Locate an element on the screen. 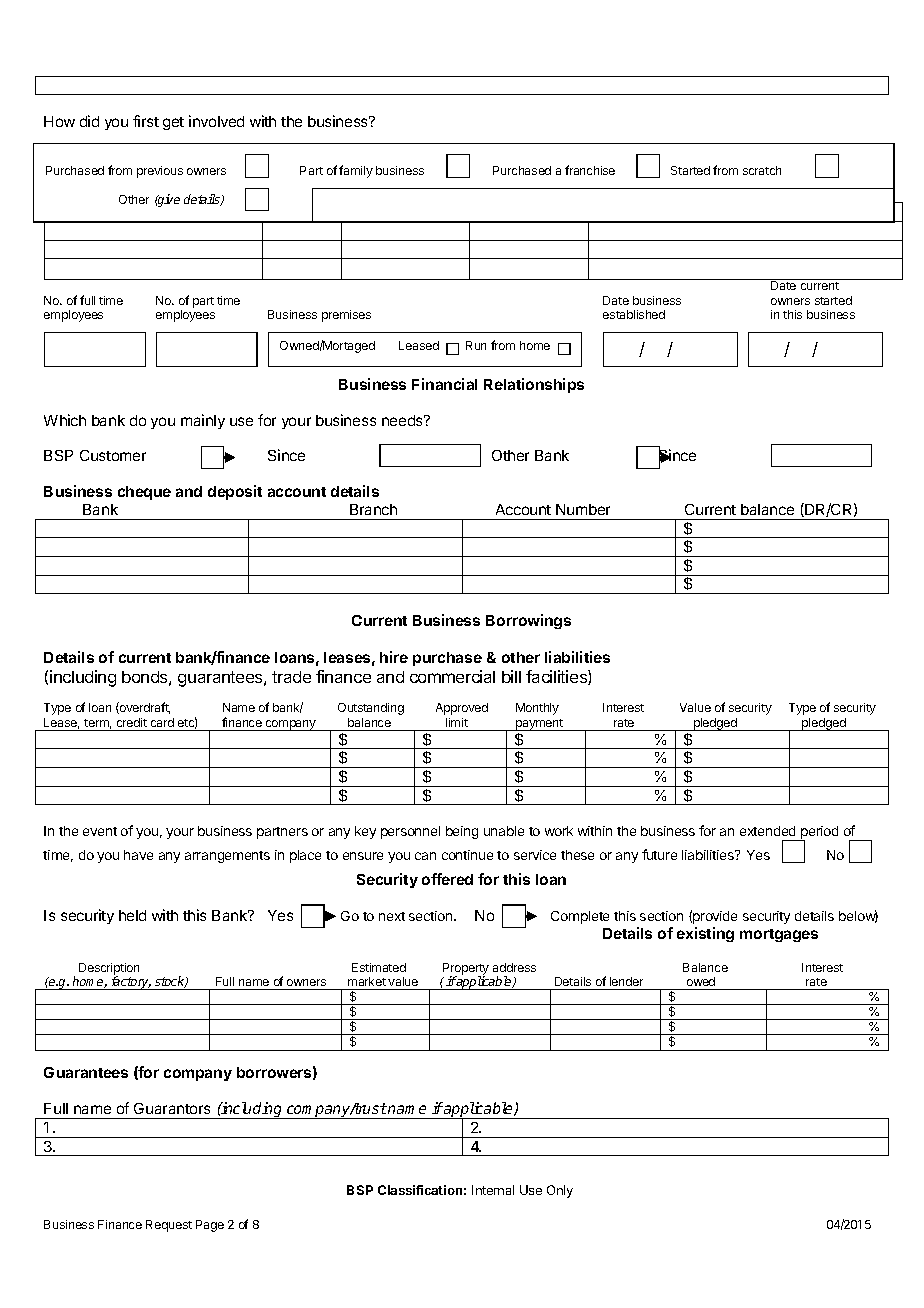 The height and width of the screenshot is (1308, 924). held is located at coordinates (132, 915).
